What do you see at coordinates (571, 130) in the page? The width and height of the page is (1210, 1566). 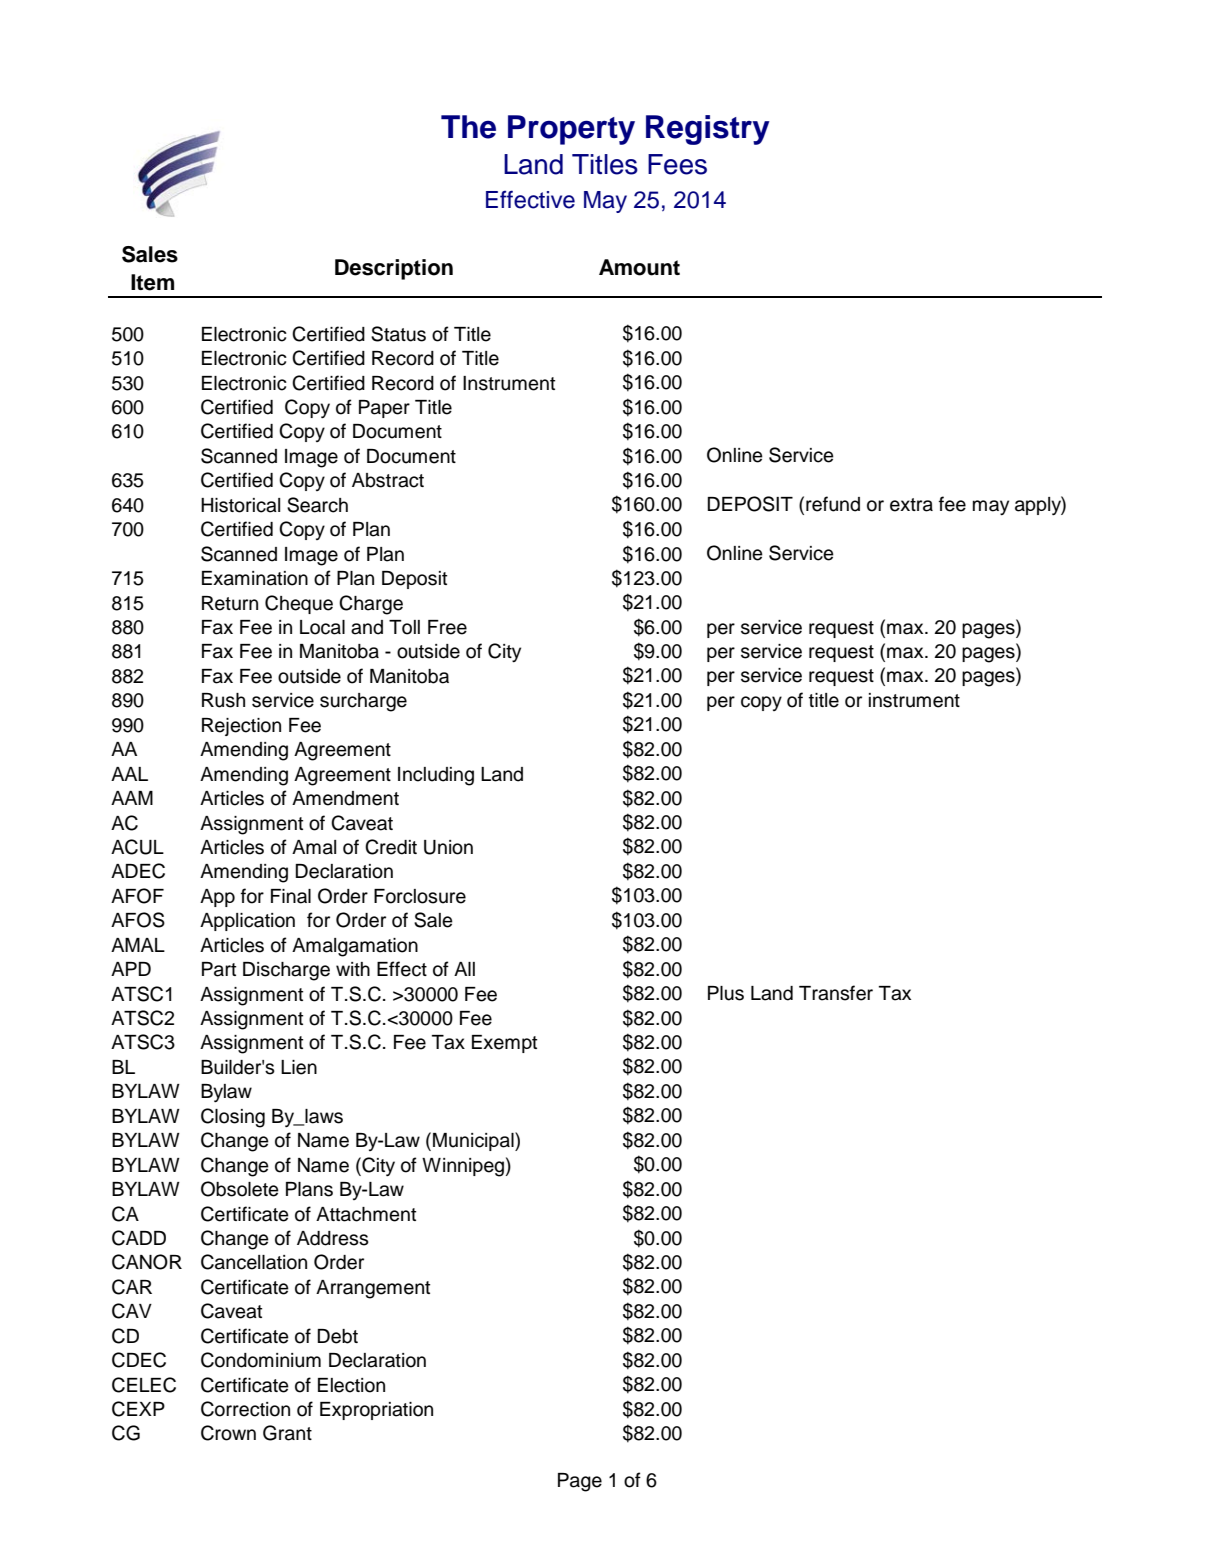 I see `Property` at bounding box center [571, 130].
